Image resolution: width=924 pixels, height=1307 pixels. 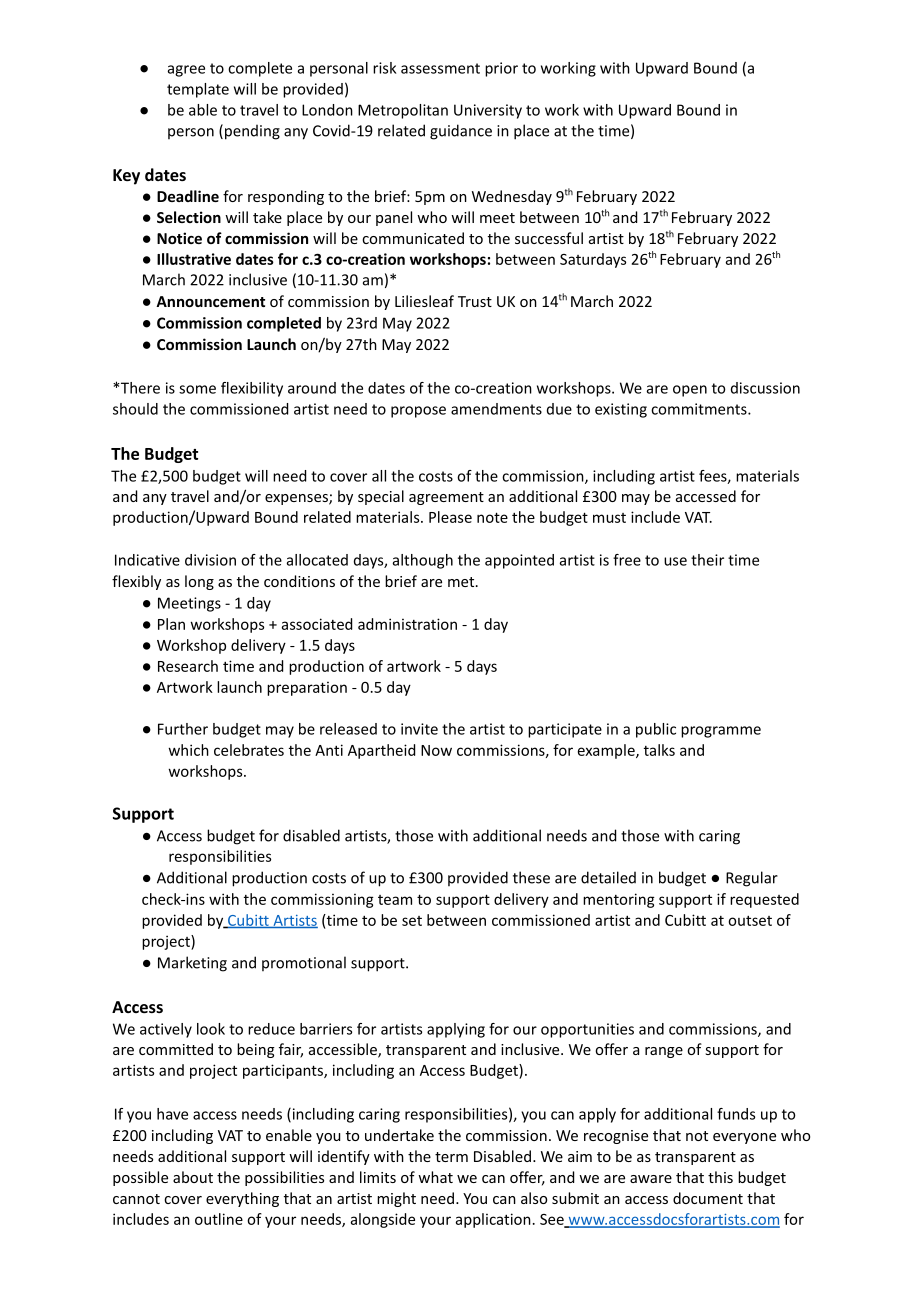 I want to click on template, so click(x=198, y=90).
